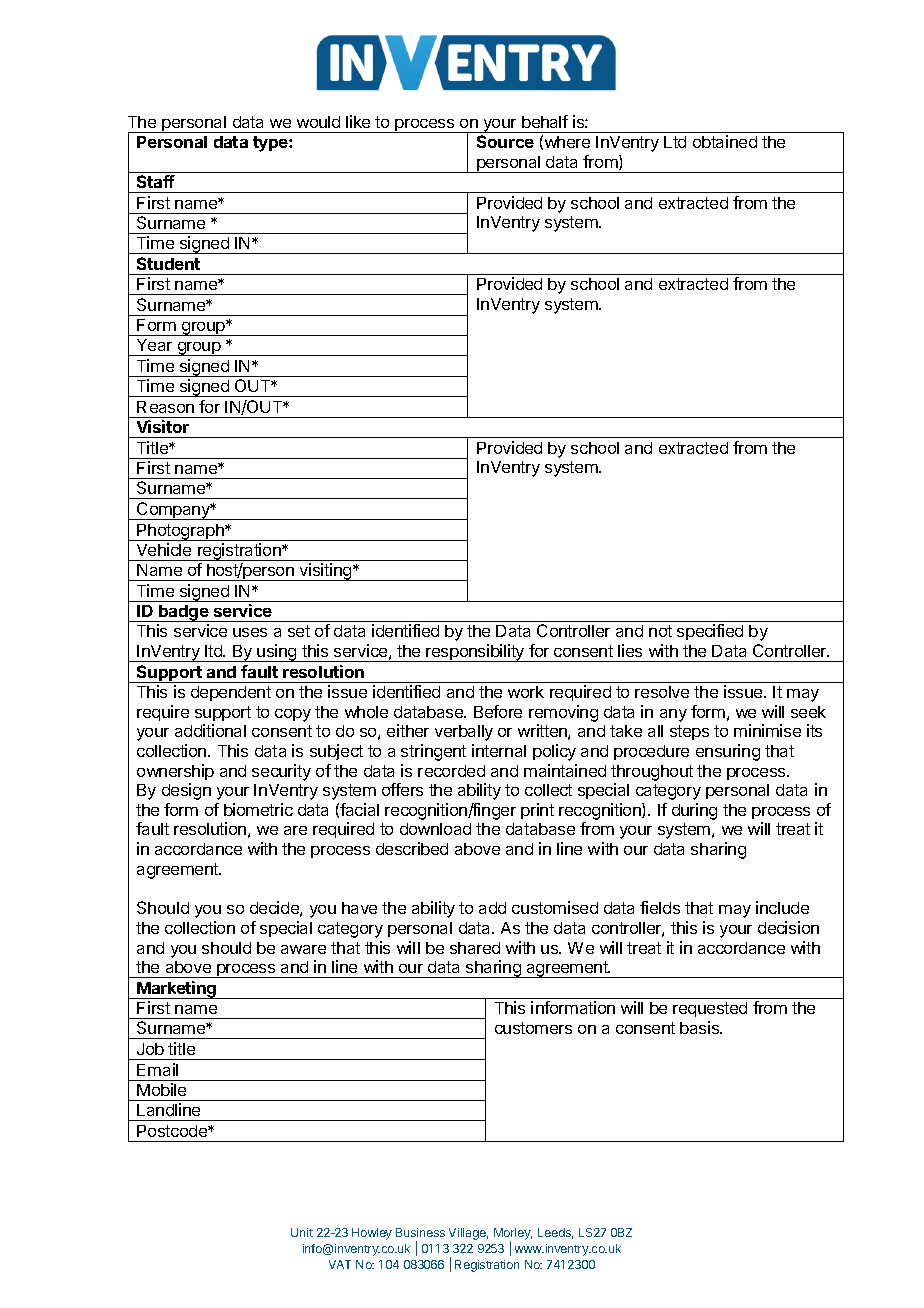 Image resolution: width=924 pixels, height=1308 pixels. What do you see at coordinates (271, 144) in the image?
I see `type` at bounding box center [271, 144].
